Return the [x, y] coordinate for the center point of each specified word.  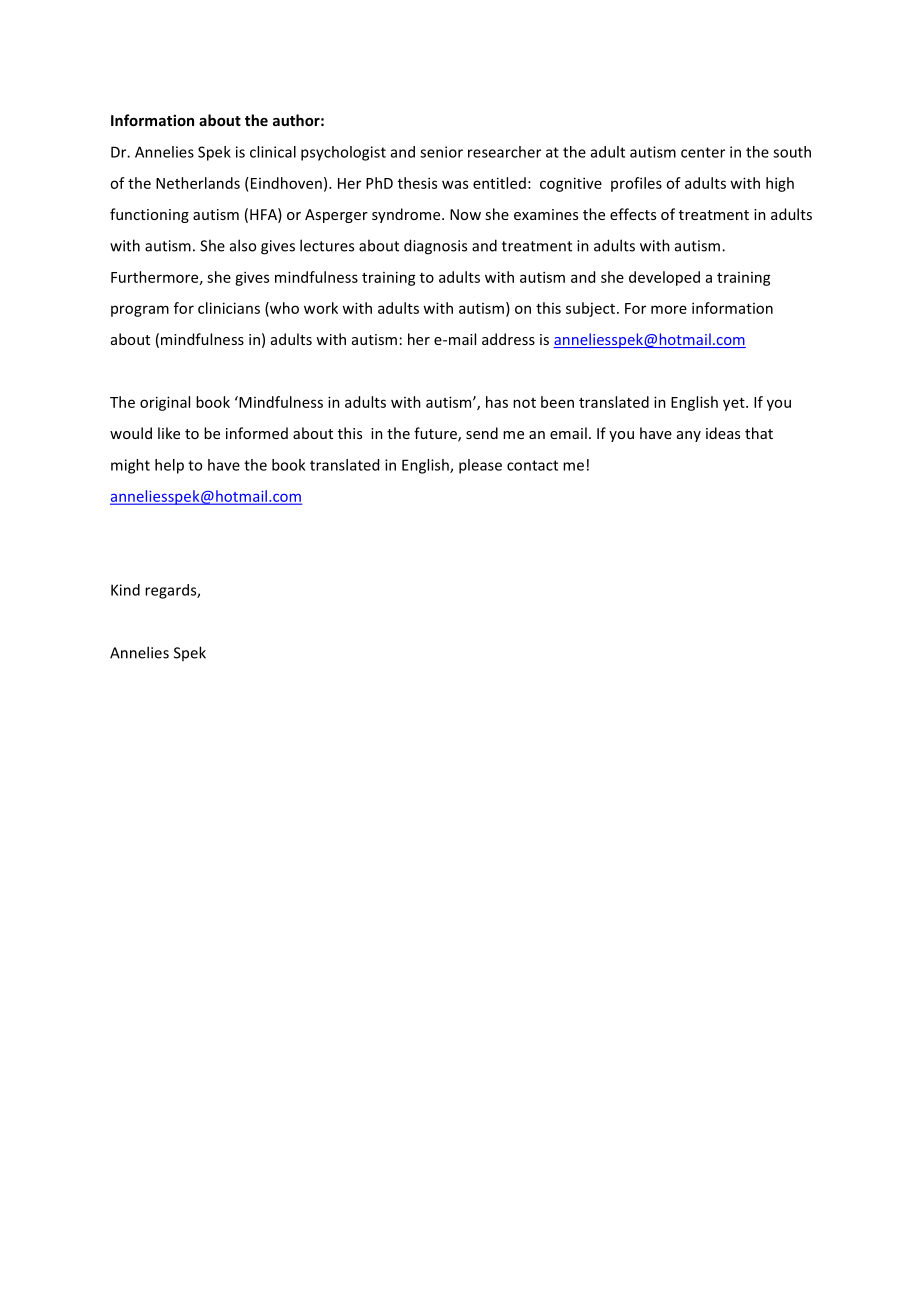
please [480, 466]
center [703, 152]
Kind [125, 590]
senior [441, 152]
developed [664, 278]
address [508, 339]
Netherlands [198, 183]
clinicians [229, 308]
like [169, 433]
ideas [723, 433]
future [436, 434]
